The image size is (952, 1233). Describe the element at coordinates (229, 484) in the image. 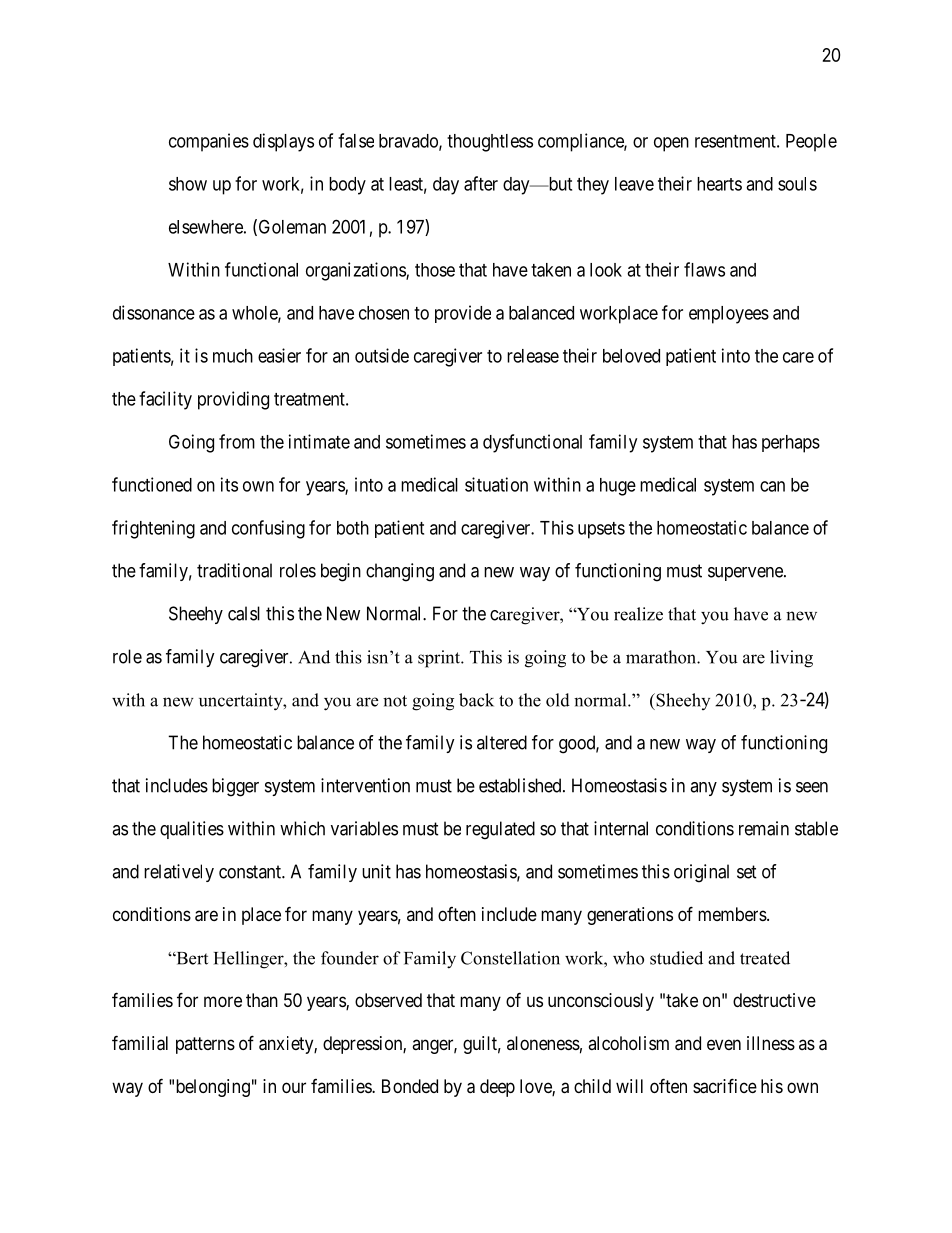

I see `its` at that location.
